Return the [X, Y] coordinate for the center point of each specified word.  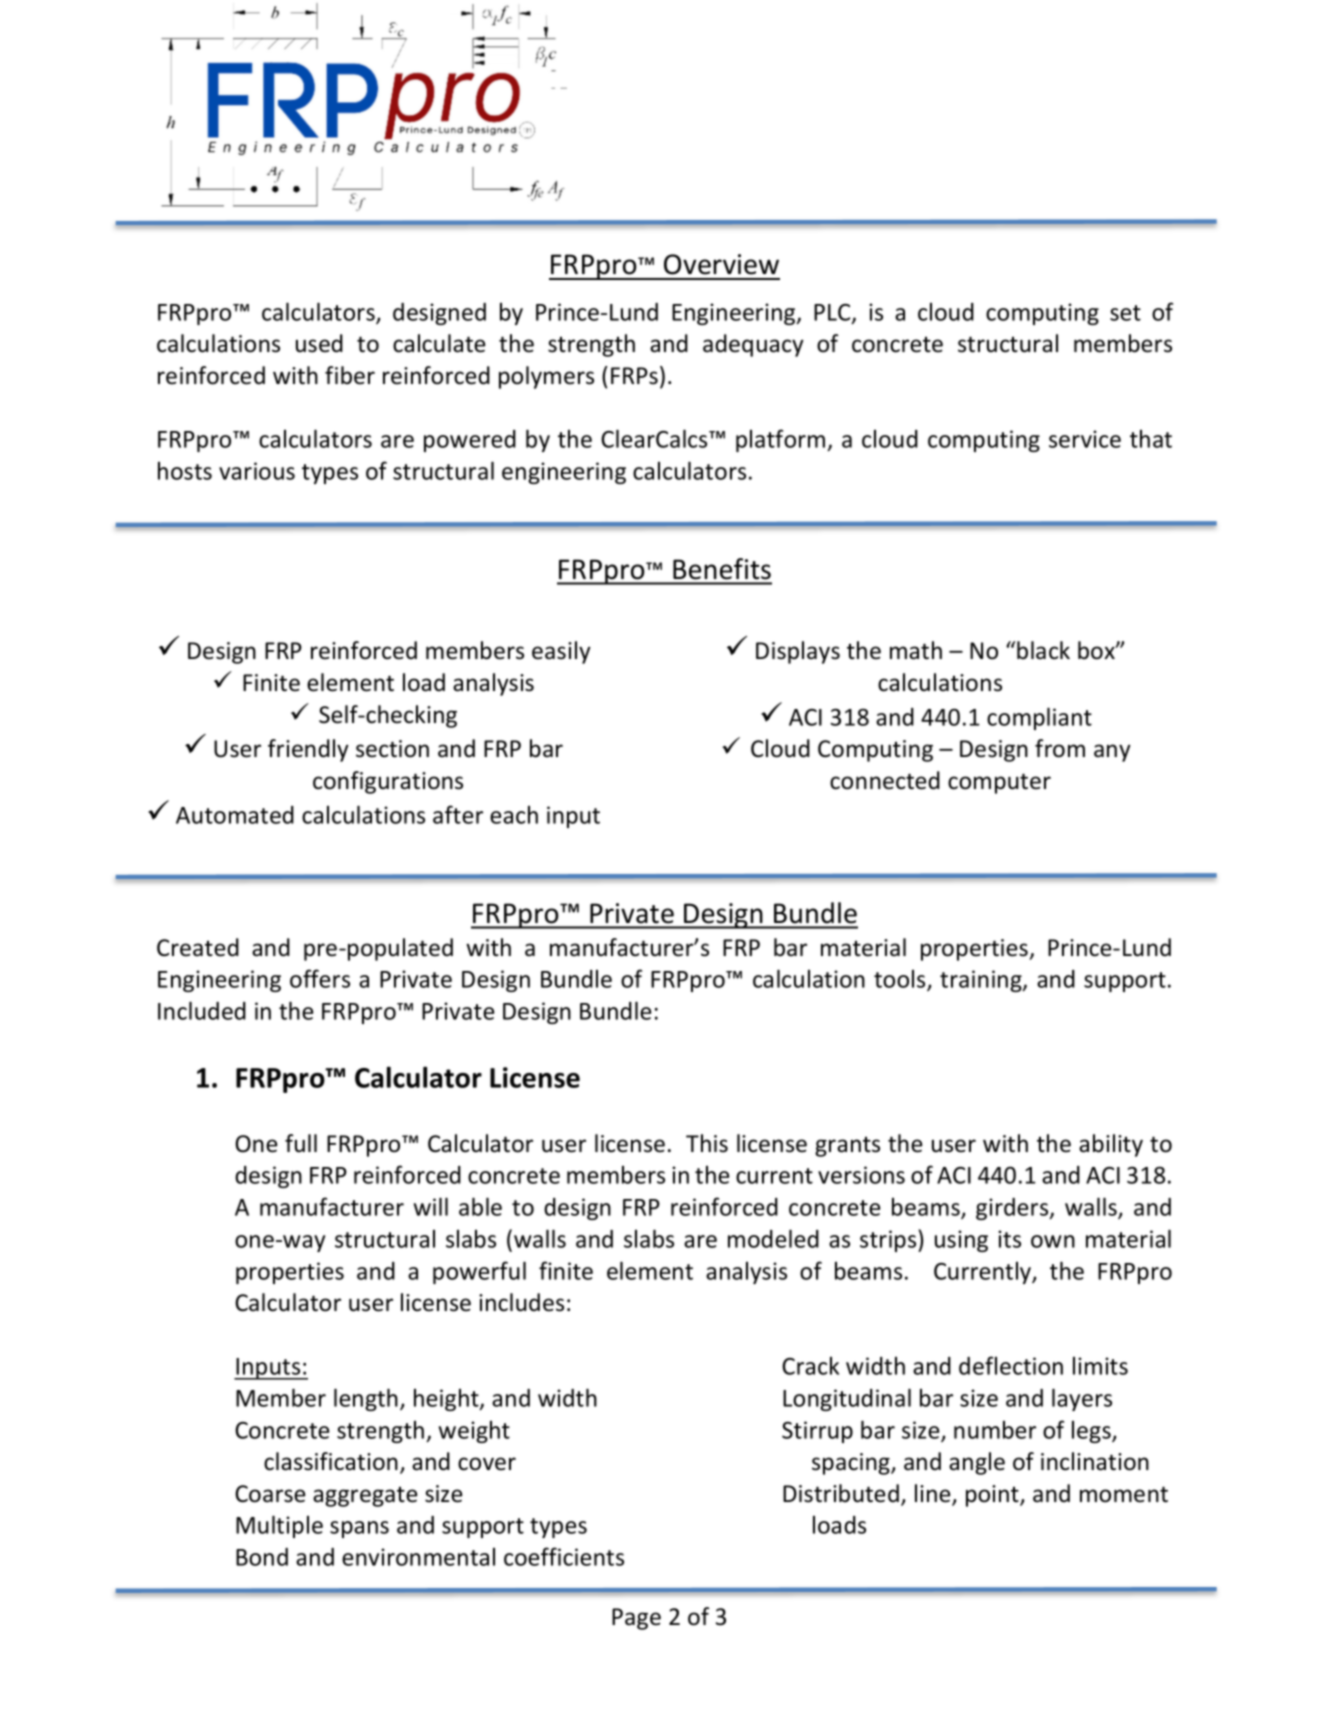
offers [320, 978]
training [982, 981]
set [1125, 313]
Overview [721, 264]
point [993, 1496]
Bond [262, 1557]
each [514, 815]
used [319, 343]
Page [636, 1619]
